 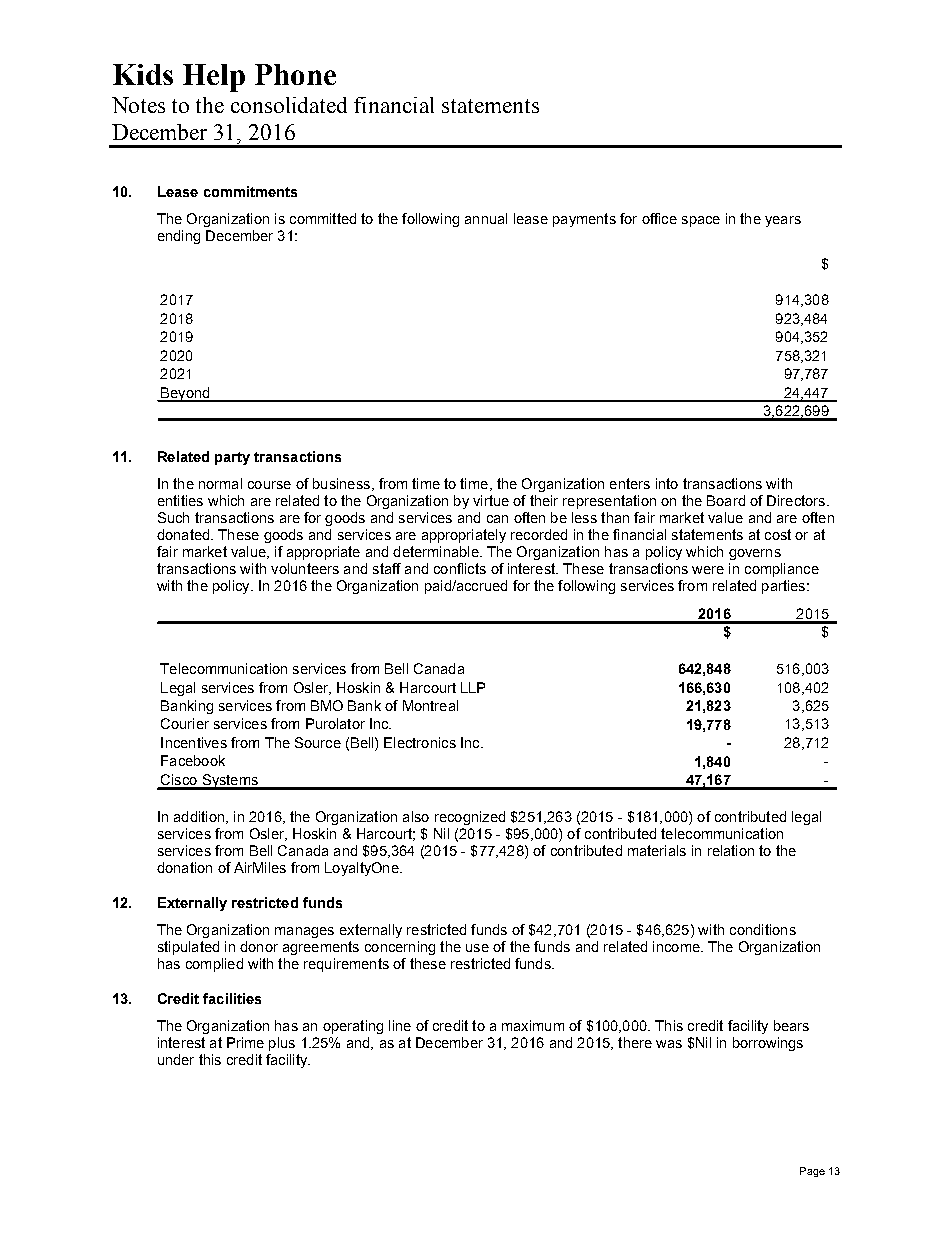 I want to click on space, so click(x=701, y=221).
